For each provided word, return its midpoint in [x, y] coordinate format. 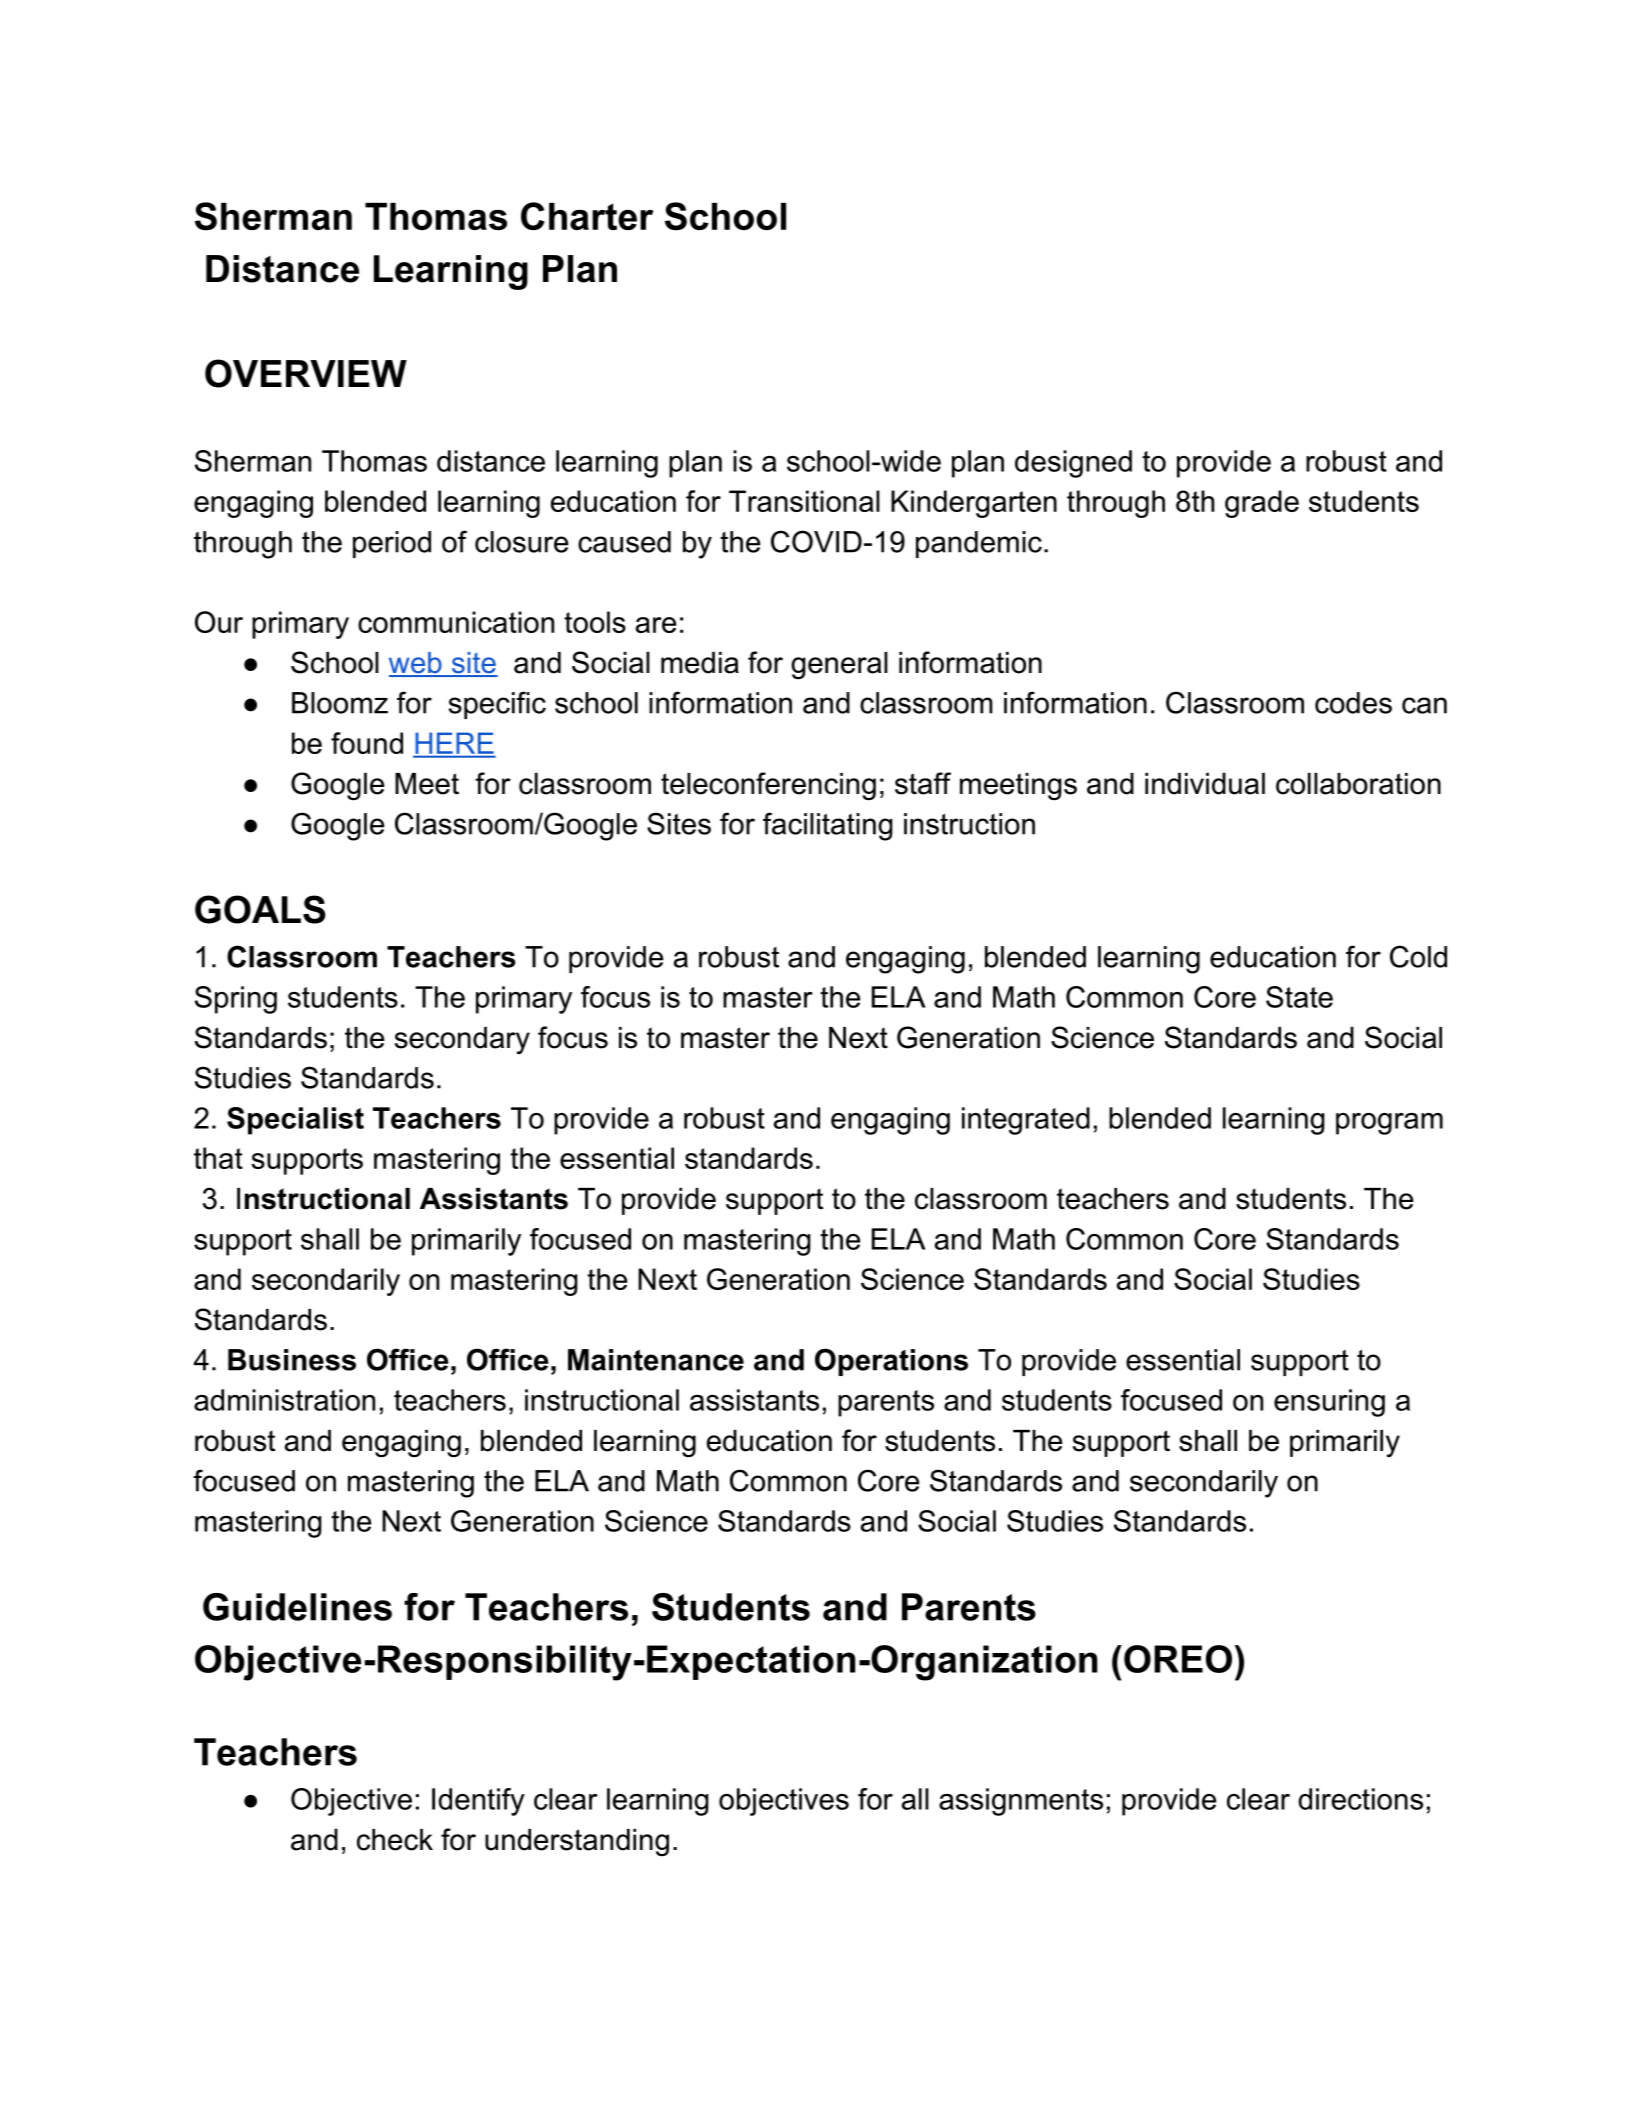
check [395, 1840]
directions [1360, 1799]
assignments [1021, 1802]
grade [1262, 504]
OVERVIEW [306, 373]
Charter [587, 216]
